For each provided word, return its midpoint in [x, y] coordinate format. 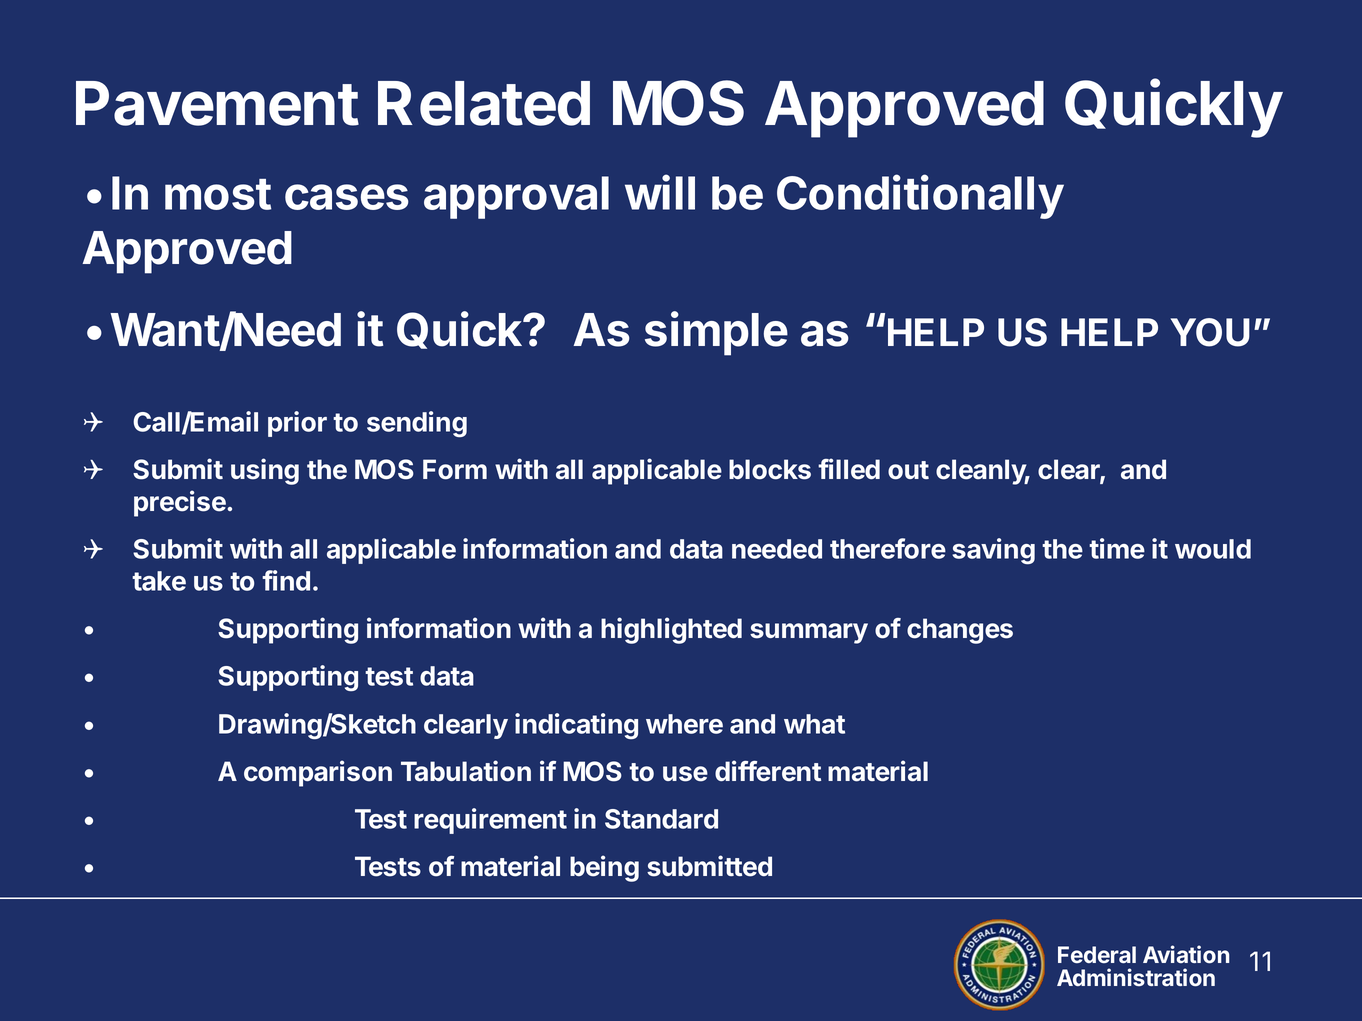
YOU [1210, 332]
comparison [318, 773]
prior [297, 424]
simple [716, 333]
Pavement [217, 103]
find [286, 580]
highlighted [671, 630]
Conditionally [920, 196]
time [1117, 548]
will [660, 192]
